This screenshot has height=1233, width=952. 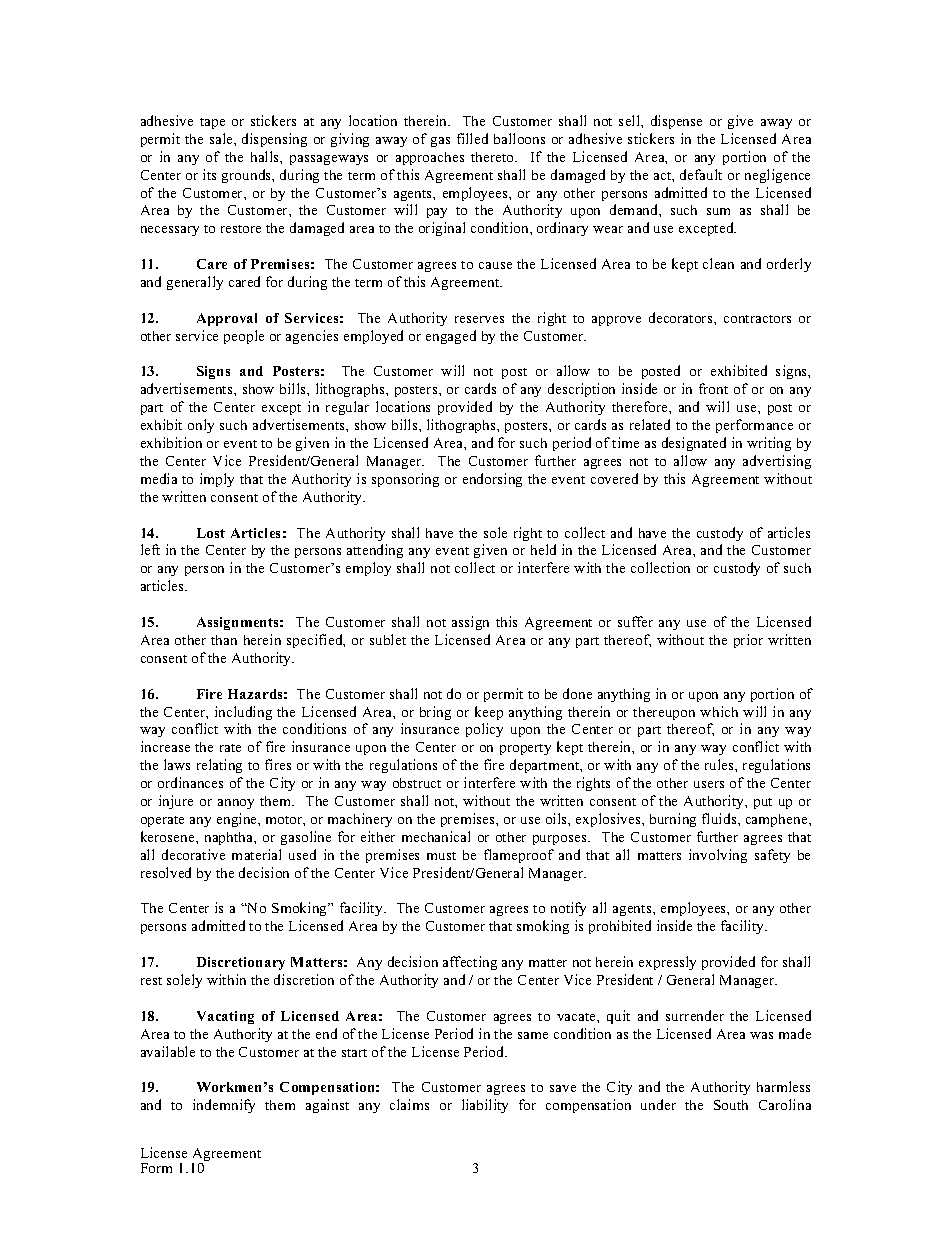 What do you see at coordinates (485, 1106) in the screenshot?
I see `liability` at bounding box center [485, 1106].
